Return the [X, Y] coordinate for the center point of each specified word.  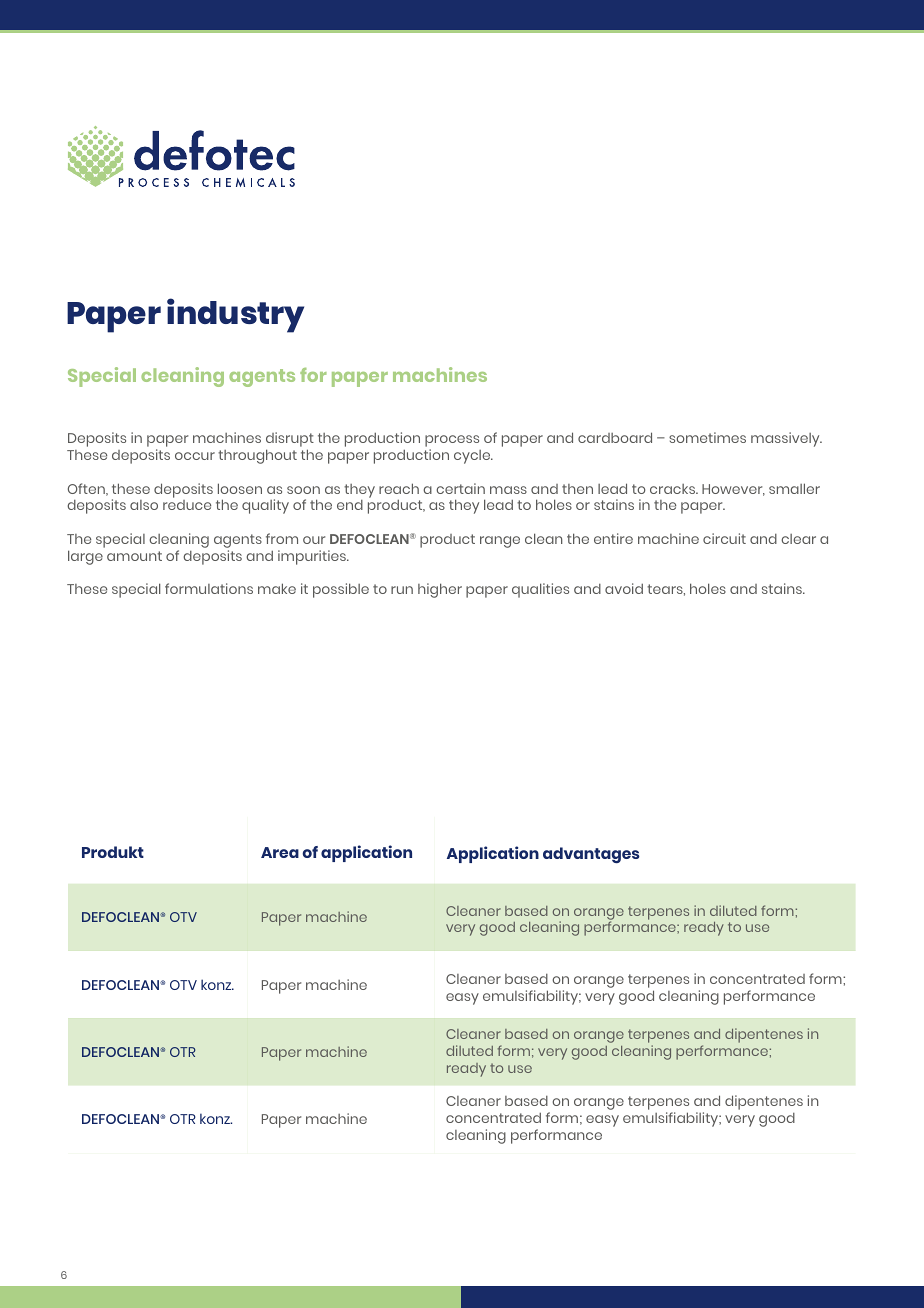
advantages [591, 855]
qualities [540, 590]
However [733, 490]
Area [280, 852]
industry [235, 315]
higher [440, 590]
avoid [624, 588]
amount [134, 556]
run [402, 590]
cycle [473, 457]
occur [195, 456]
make [277, 588]
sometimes [707, 437]
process [452, 442]
